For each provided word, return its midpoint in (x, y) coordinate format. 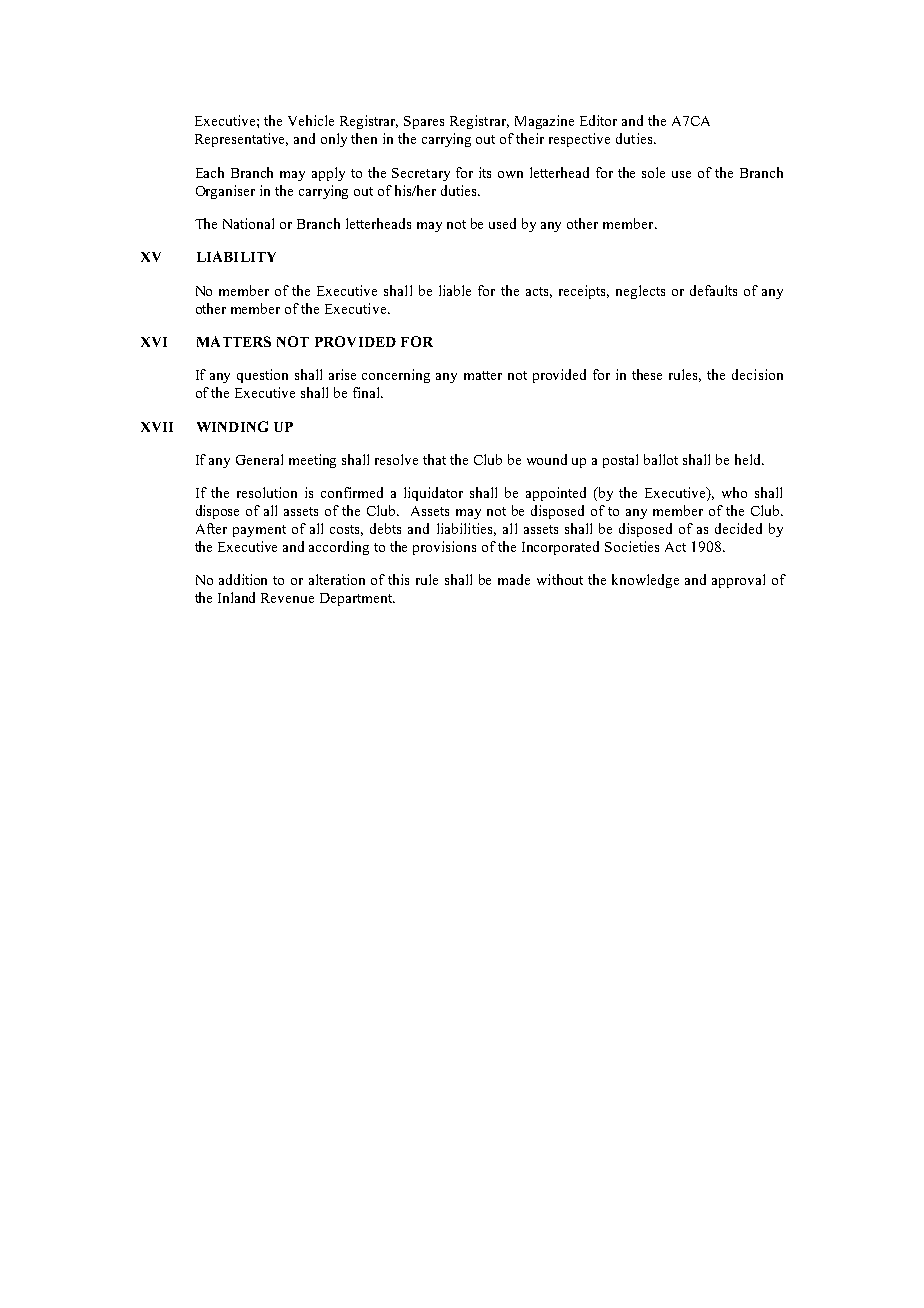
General (259, 459)
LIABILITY (236, 256)
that (434, 459)
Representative (241, 140)
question (262, 376)
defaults (713, 290)
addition (243, 579)
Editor (598, 120)
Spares (424, 122)
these (647, 374)
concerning (396, 376)
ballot (661, 459)
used (502, 223)
